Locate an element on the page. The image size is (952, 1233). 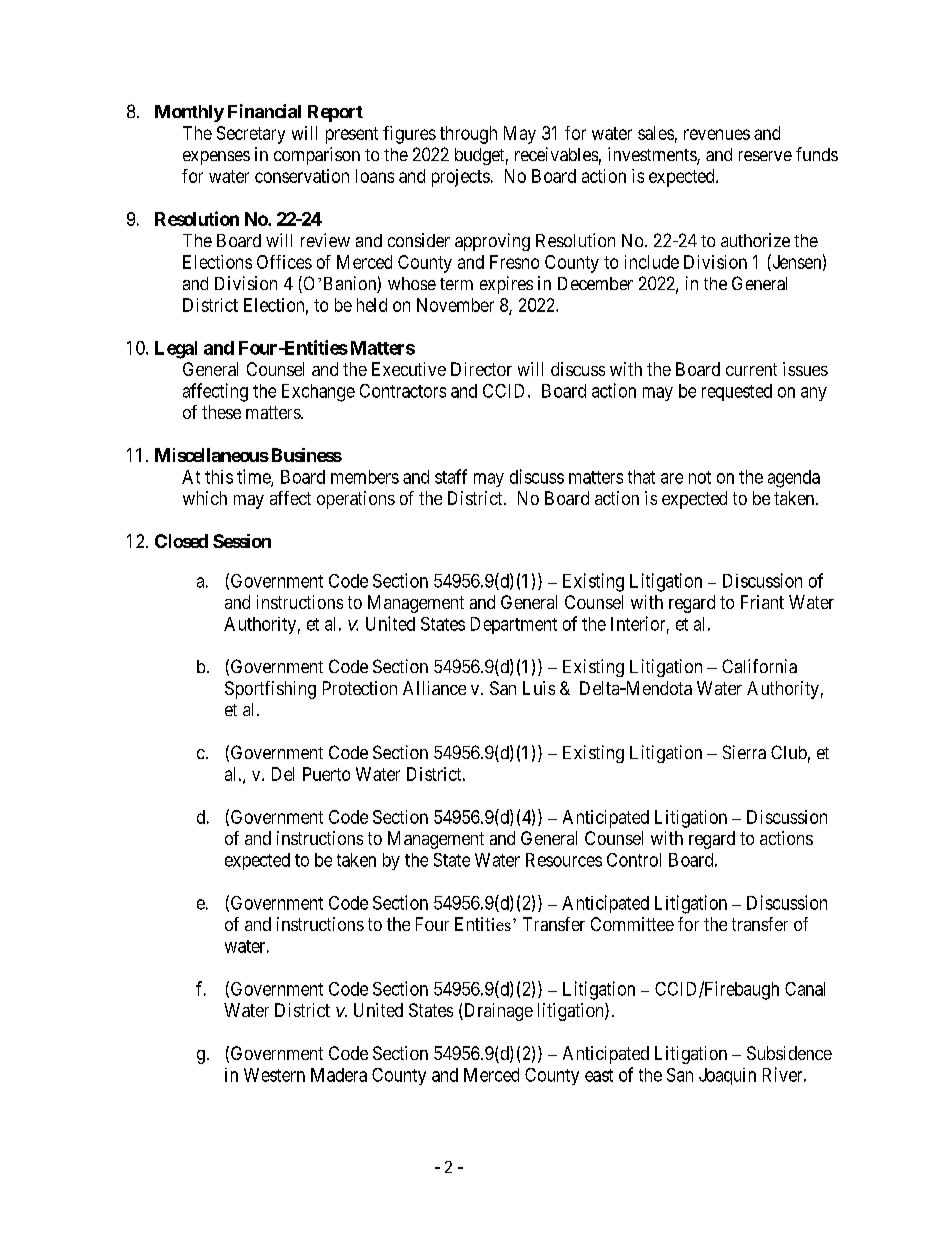
Puerto is located at coordinates (326, 774).
